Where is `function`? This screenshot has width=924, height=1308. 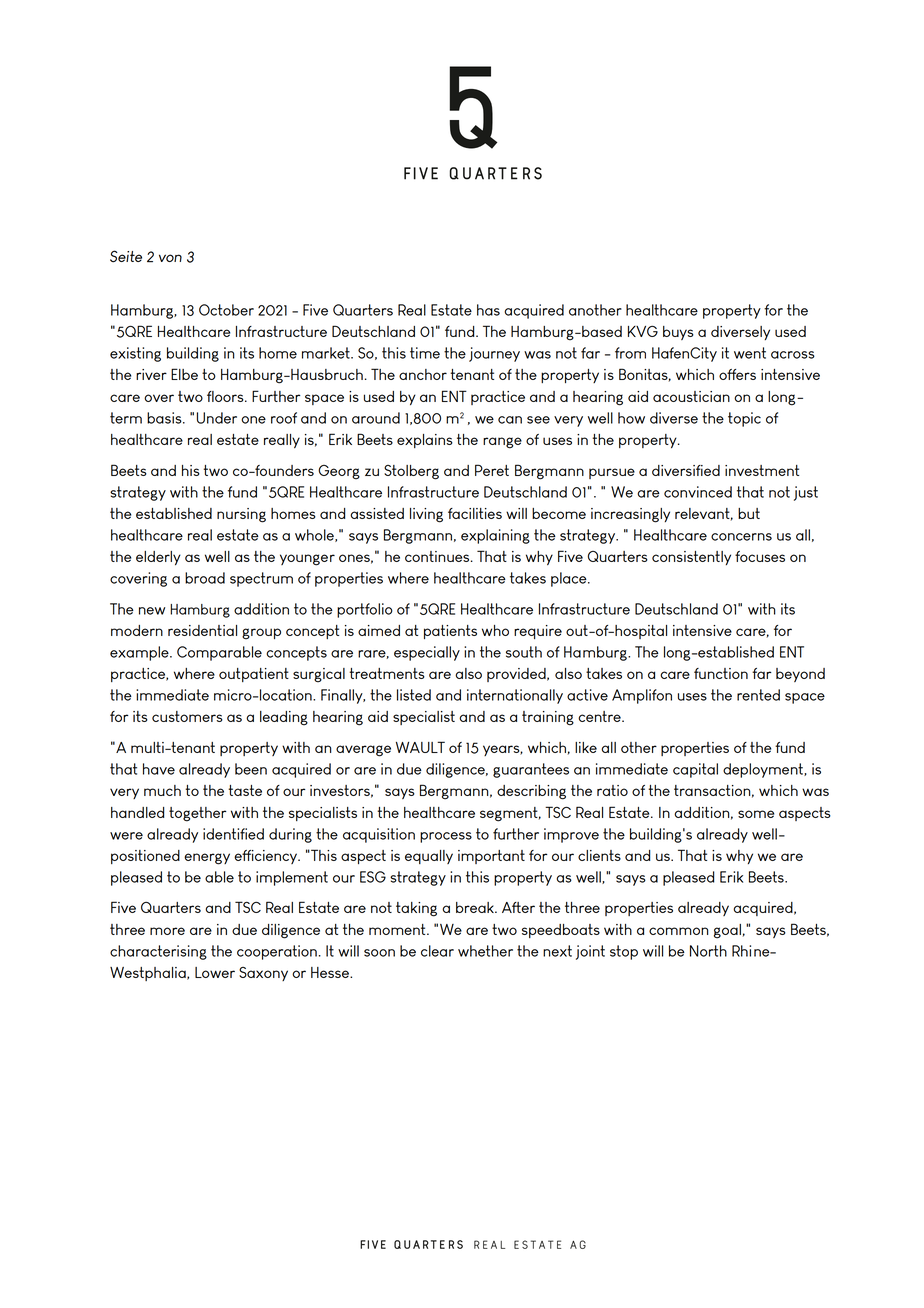 function is located at coordinates (721, 673).
